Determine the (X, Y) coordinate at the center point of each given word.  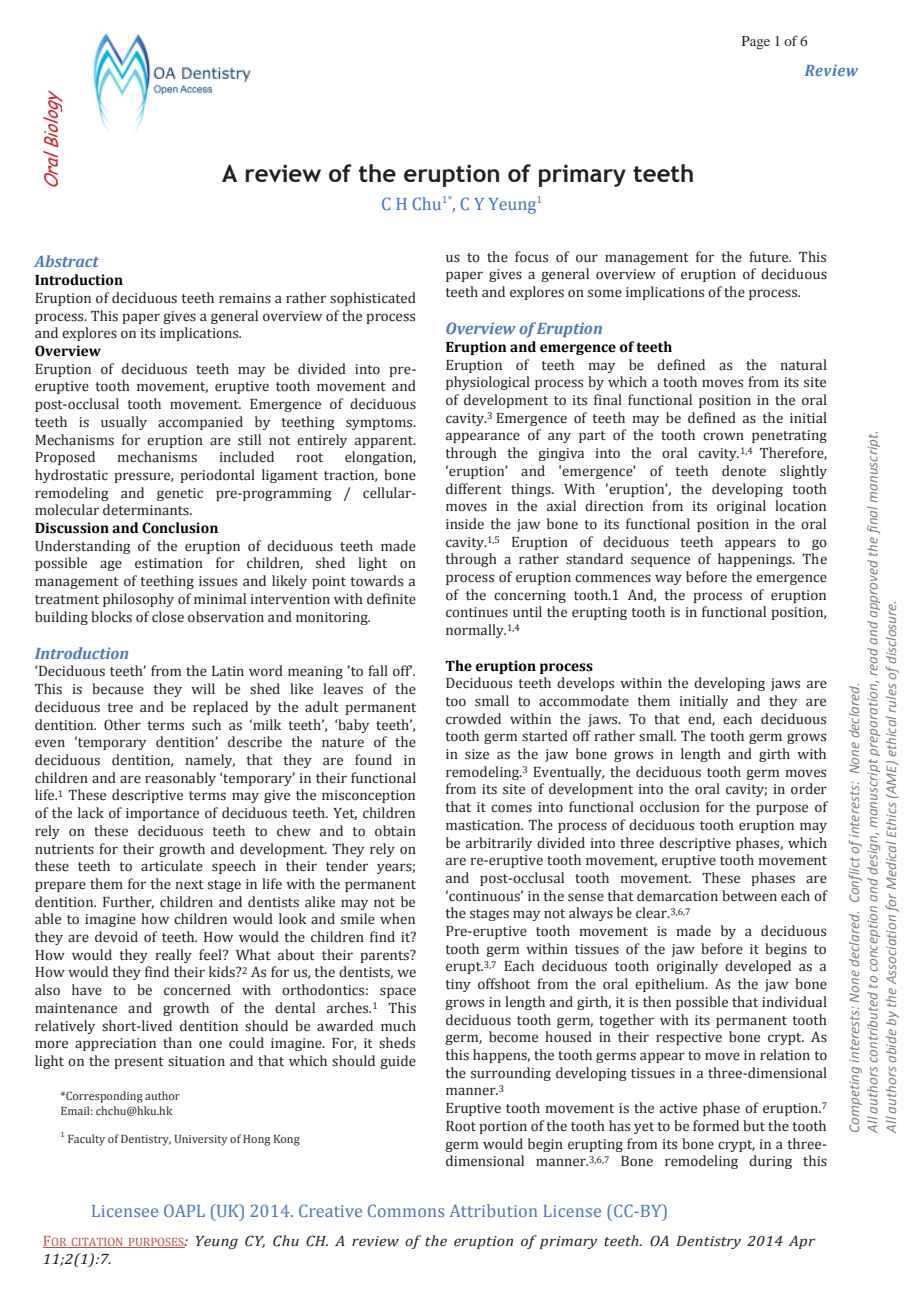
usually (124, 423)
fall (378, 670)
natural (804, 364)
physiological (488, 383)
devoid (116, 937)
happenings (756, 560)
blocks (111, 617)
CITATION (97, 1243)
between (749, 896)
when (397, 919)
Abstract (66, 261)
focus (531, 257)
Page (756, 43)
